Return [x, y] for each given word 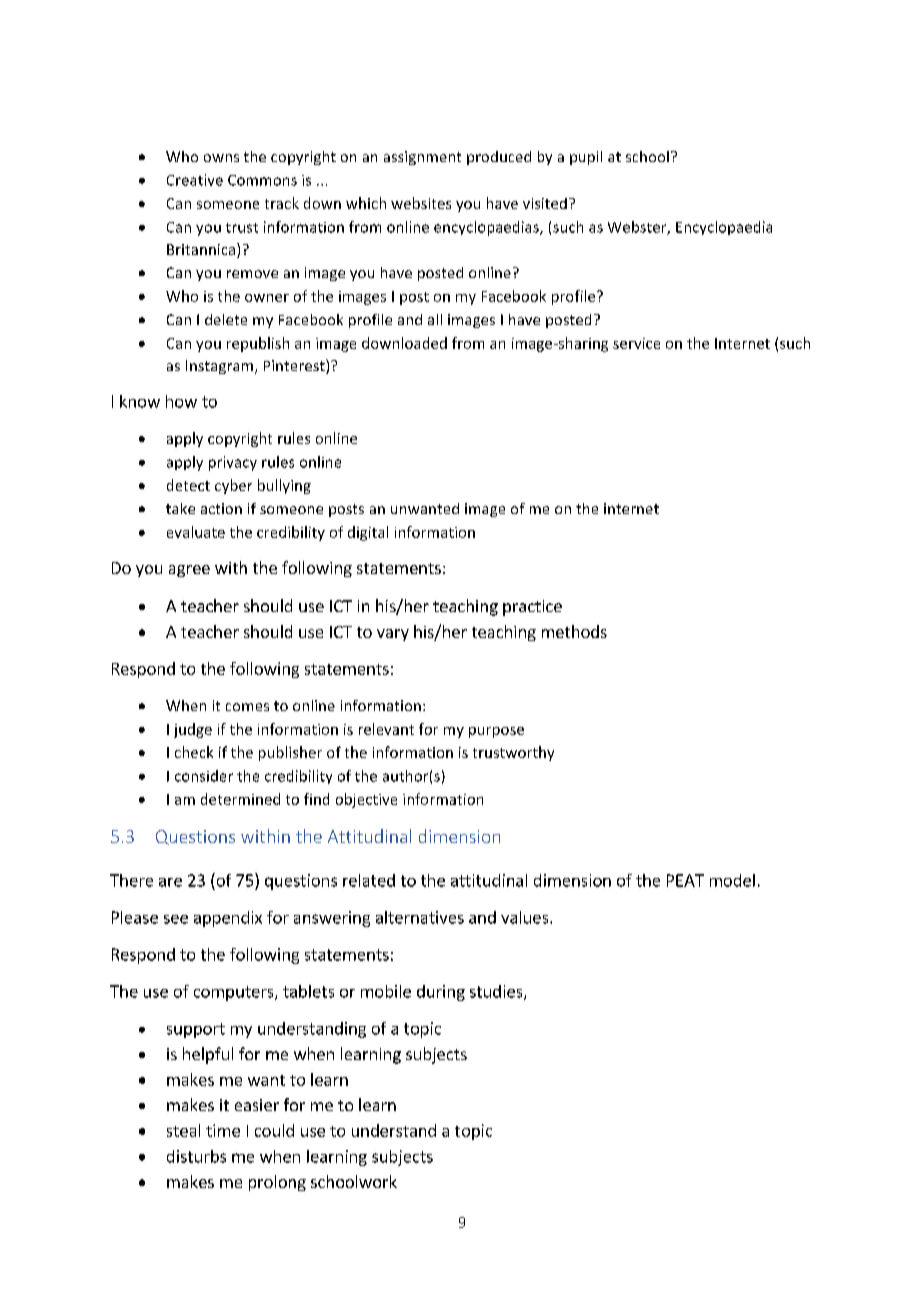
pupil [586, 158]
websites [421, 203]
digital [368, 533]
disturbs [196, 1156]
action [221, 508]
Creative [195, 180]
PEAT [685, 880]
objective [366, 800]
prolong [277, 1183]
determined [240, 799]
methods [574, 631]
